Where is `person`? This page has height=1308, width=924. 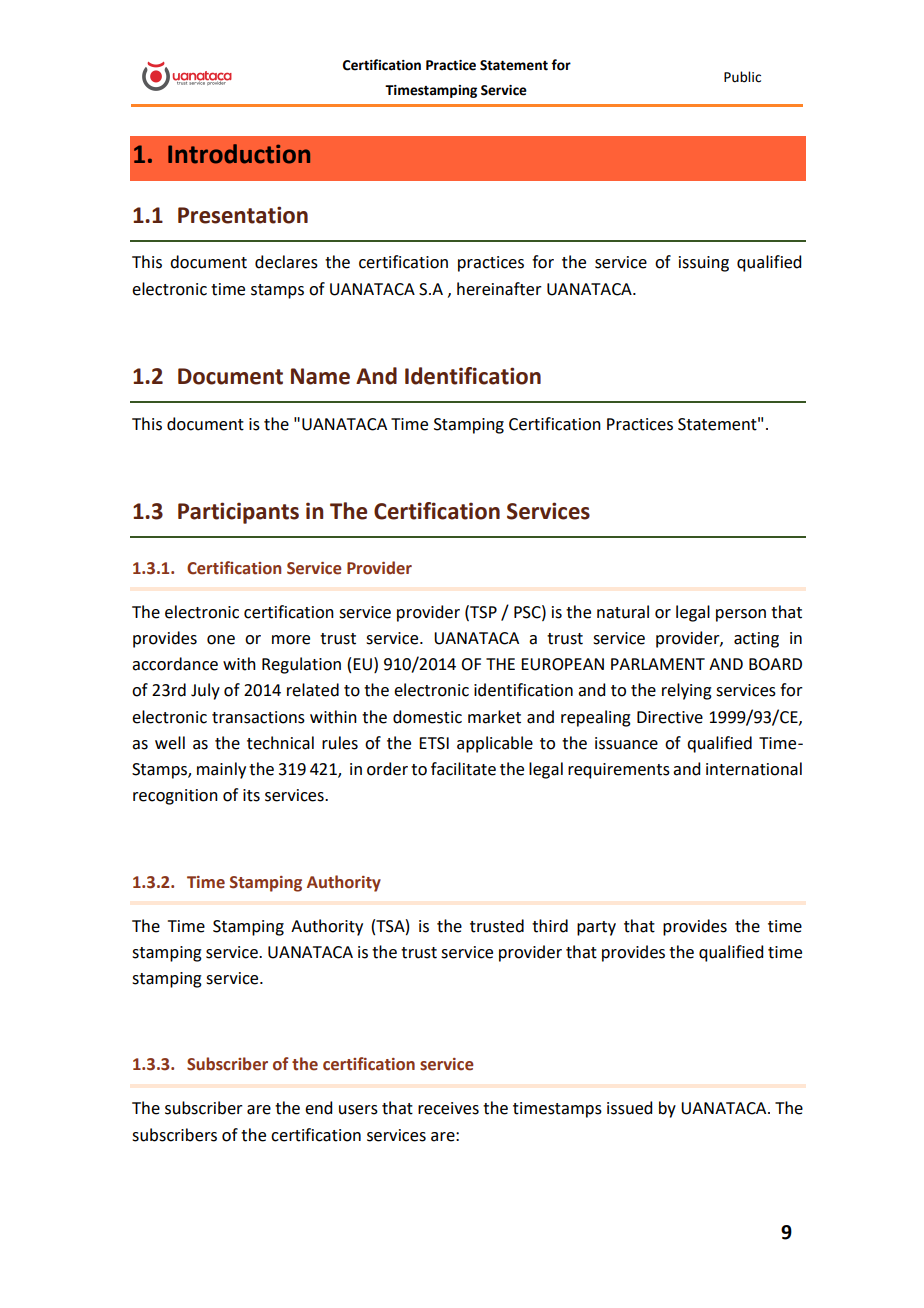 person is located at coordinates (741, 615).
